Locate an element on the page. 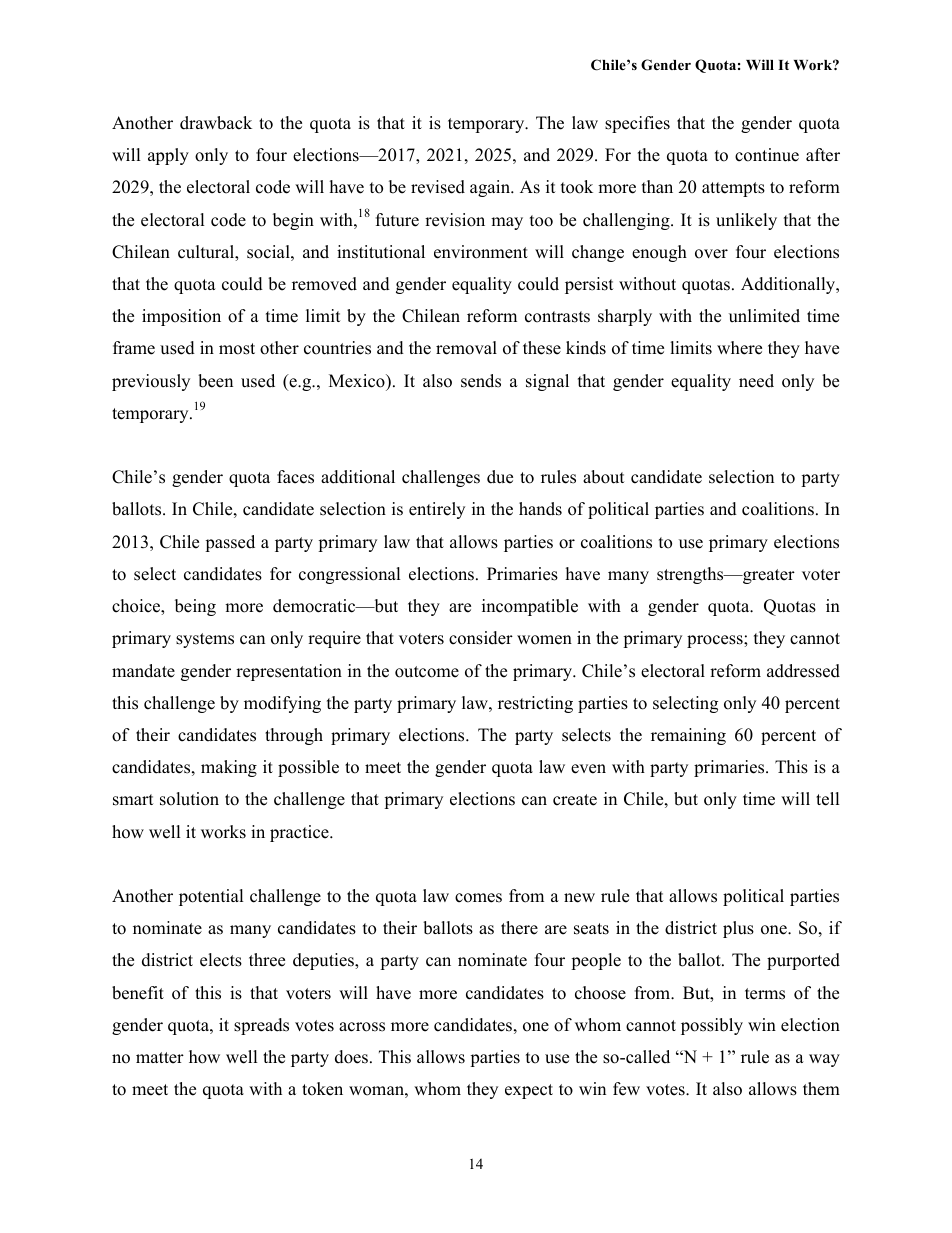  matter is located at coordinates (160, 1058).
